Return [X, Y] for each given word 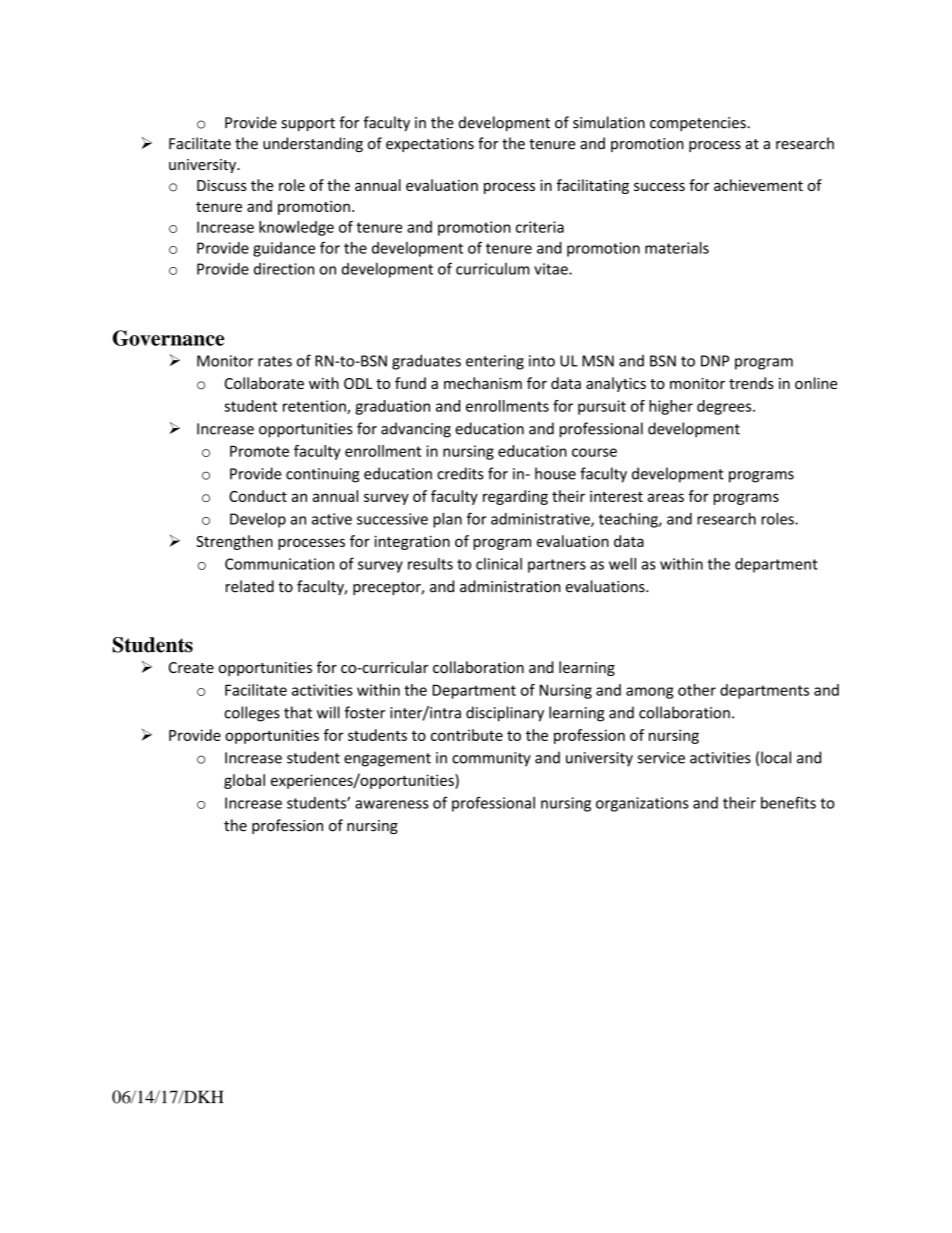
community [491, 759]
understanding [313, 144]
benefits [788, 802]
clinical [499, 564]
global [244, 781]
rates [275, 361]
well [622, 564]
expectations [430, 145]
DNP [715, 361]
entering [495, 362]
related [250, 586]
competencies [699, 124]
